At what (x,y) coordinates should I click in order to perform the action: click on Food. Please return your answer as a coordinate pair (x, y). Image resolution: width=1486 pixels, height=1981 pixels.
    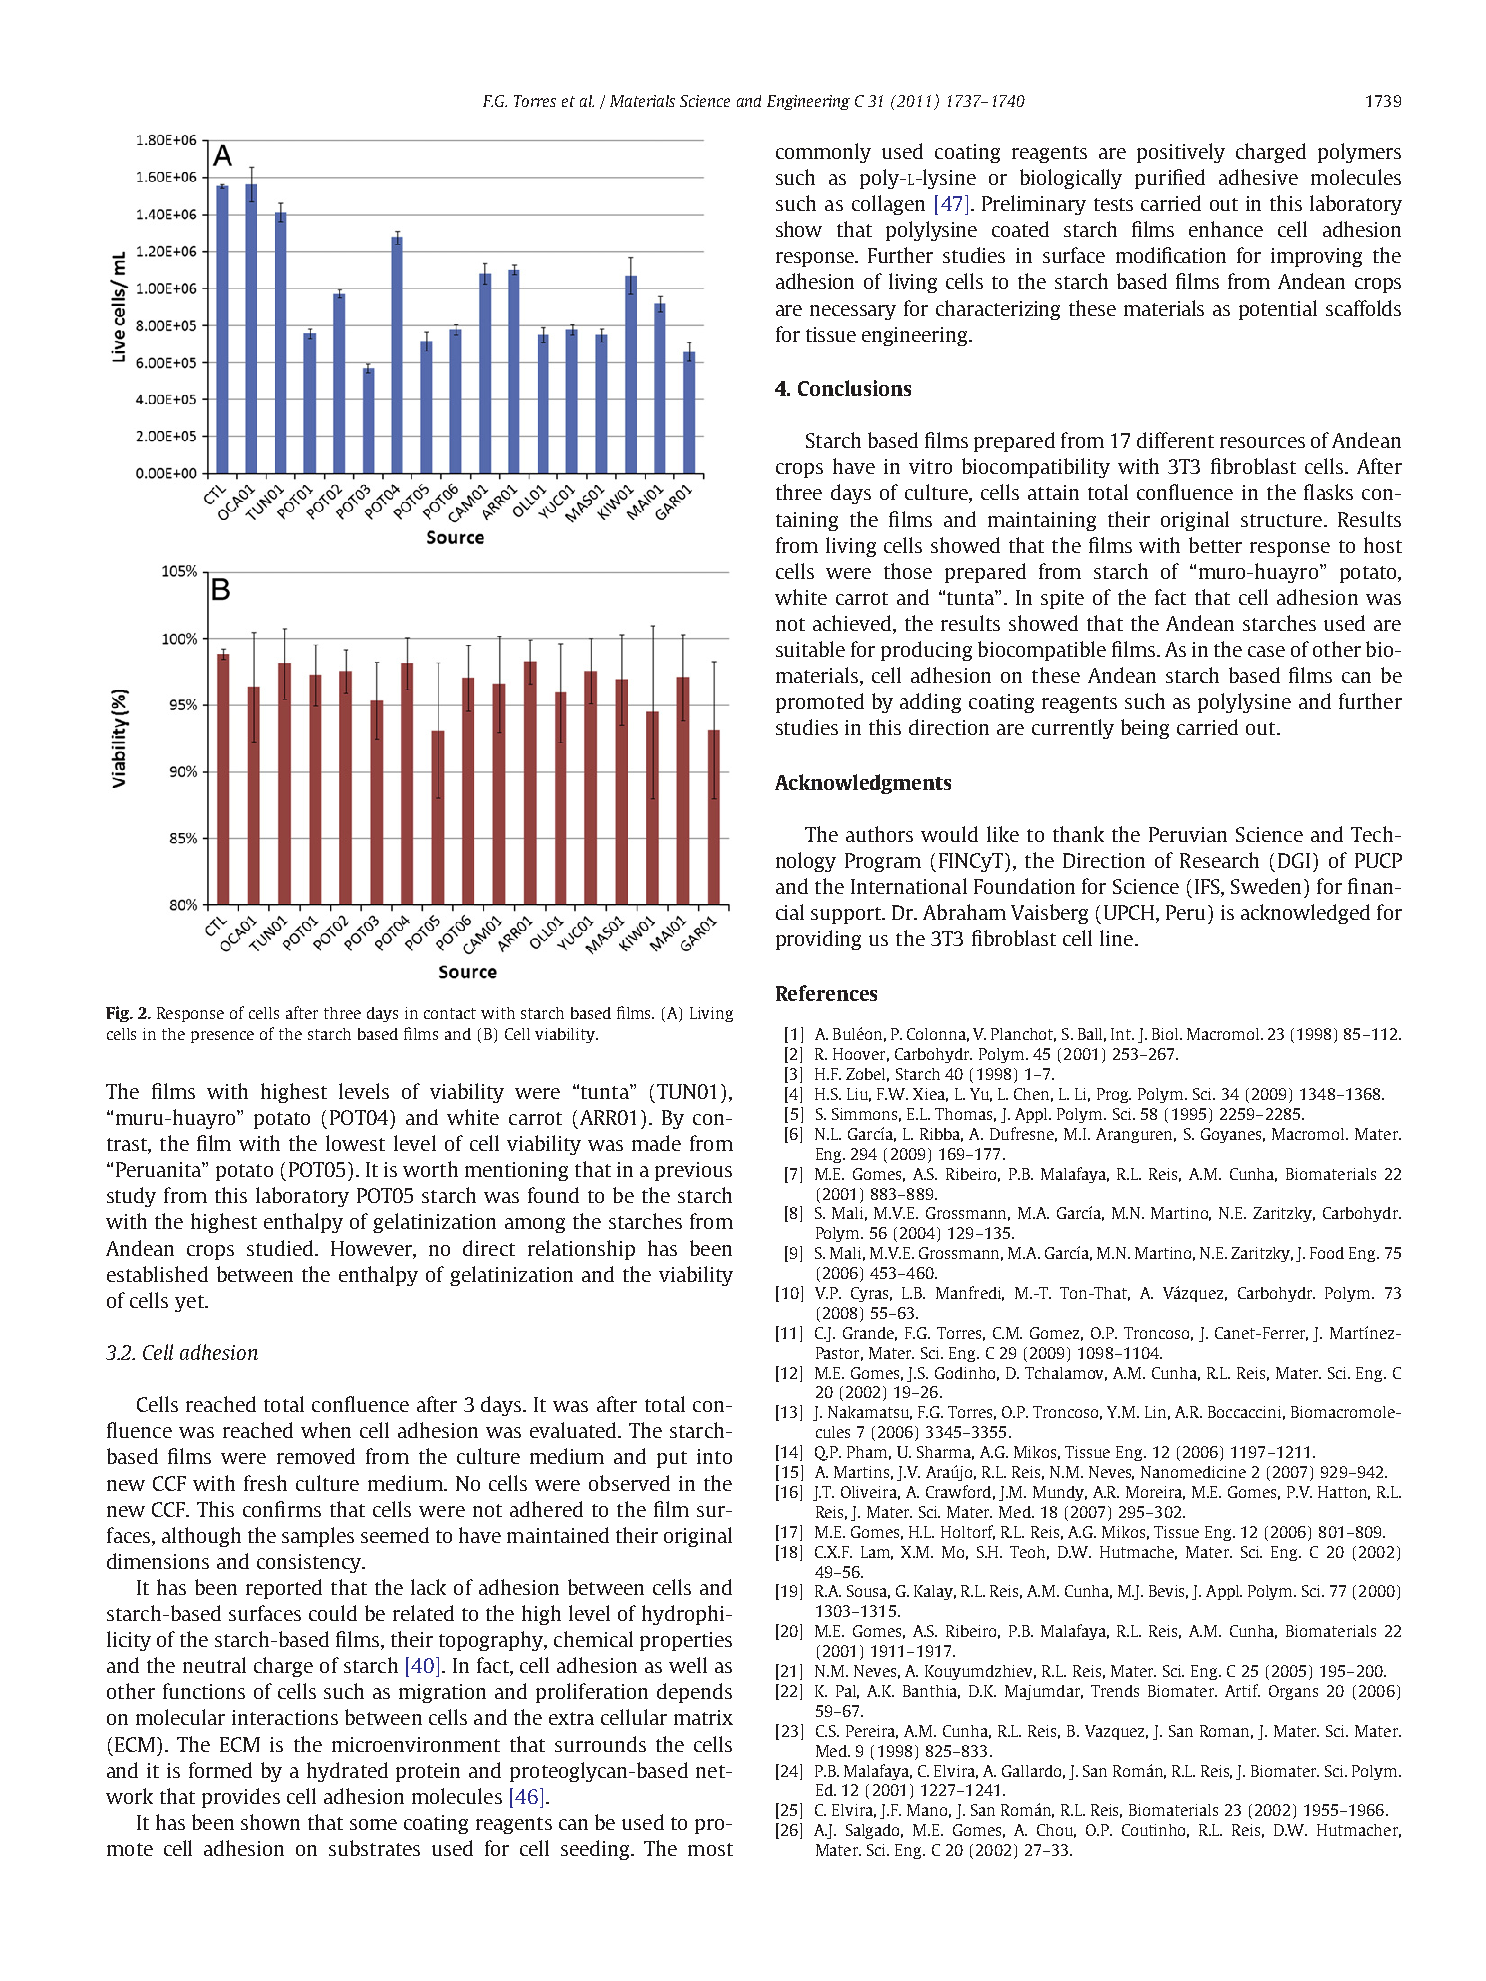
    Looking at the image, I should click on (1327, 1253).
